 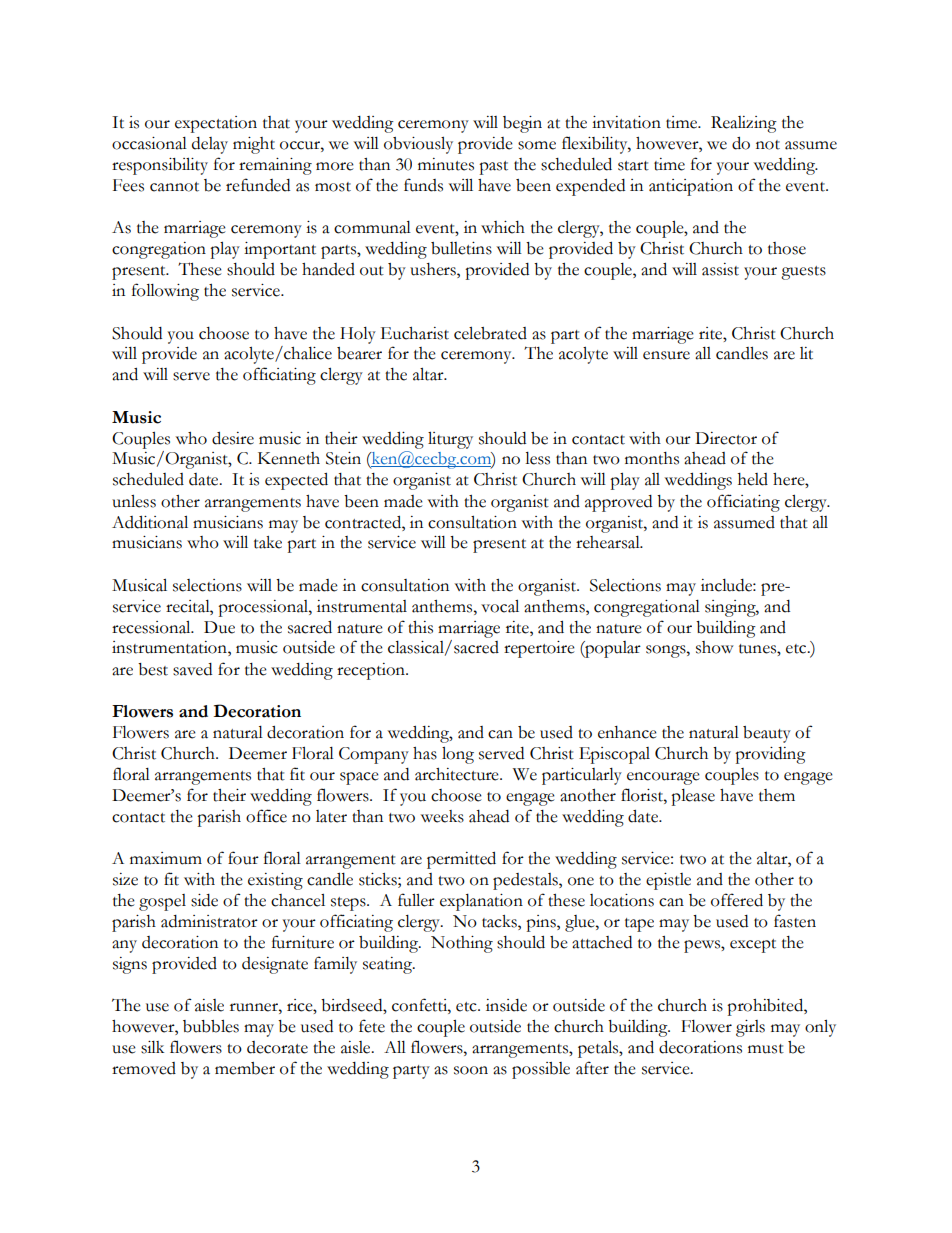 I want to click on past, so click(x=493, y=168).
